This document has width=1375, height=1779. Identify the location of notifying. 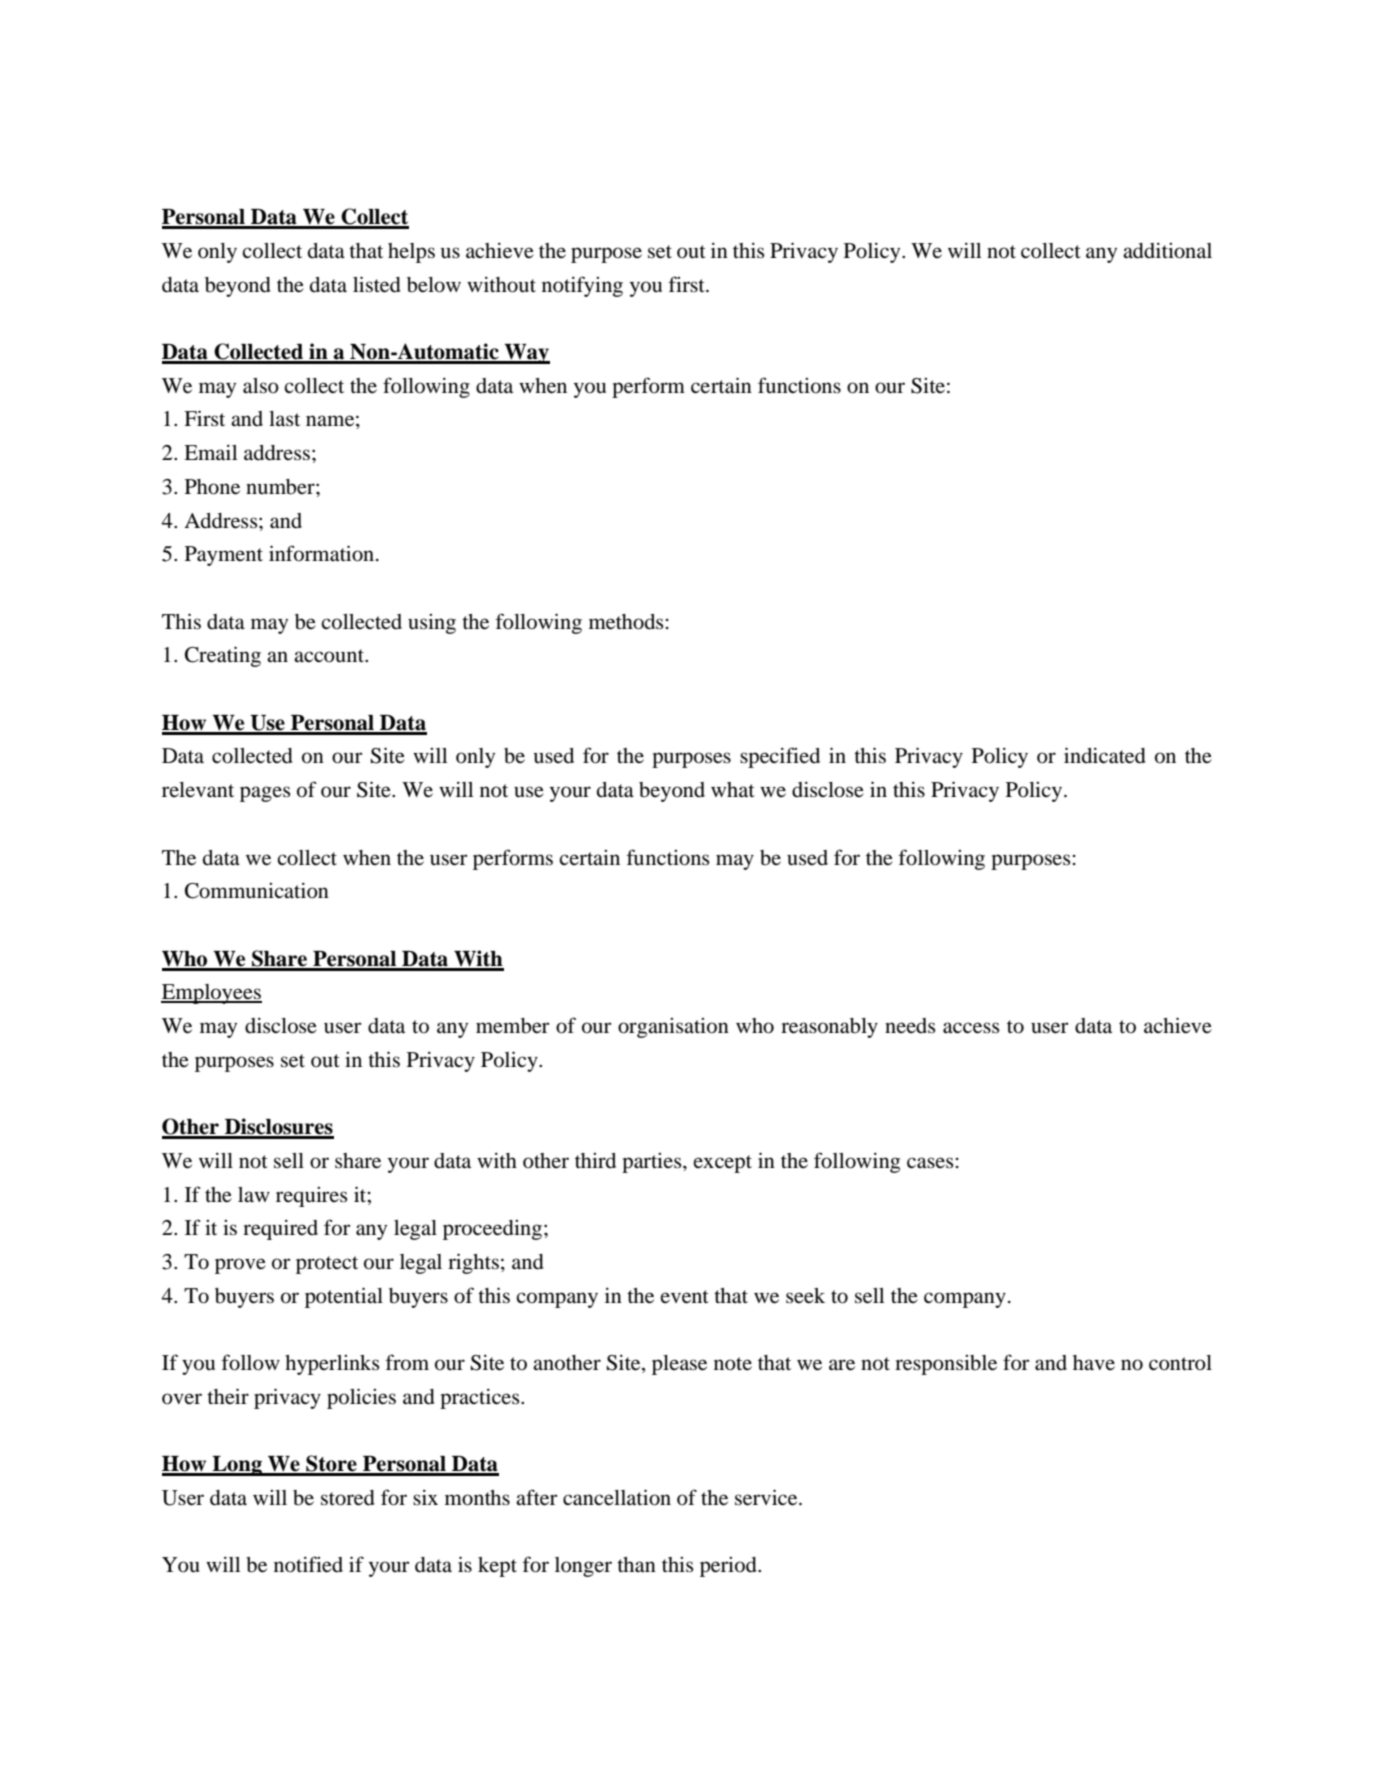
(582, 286).
